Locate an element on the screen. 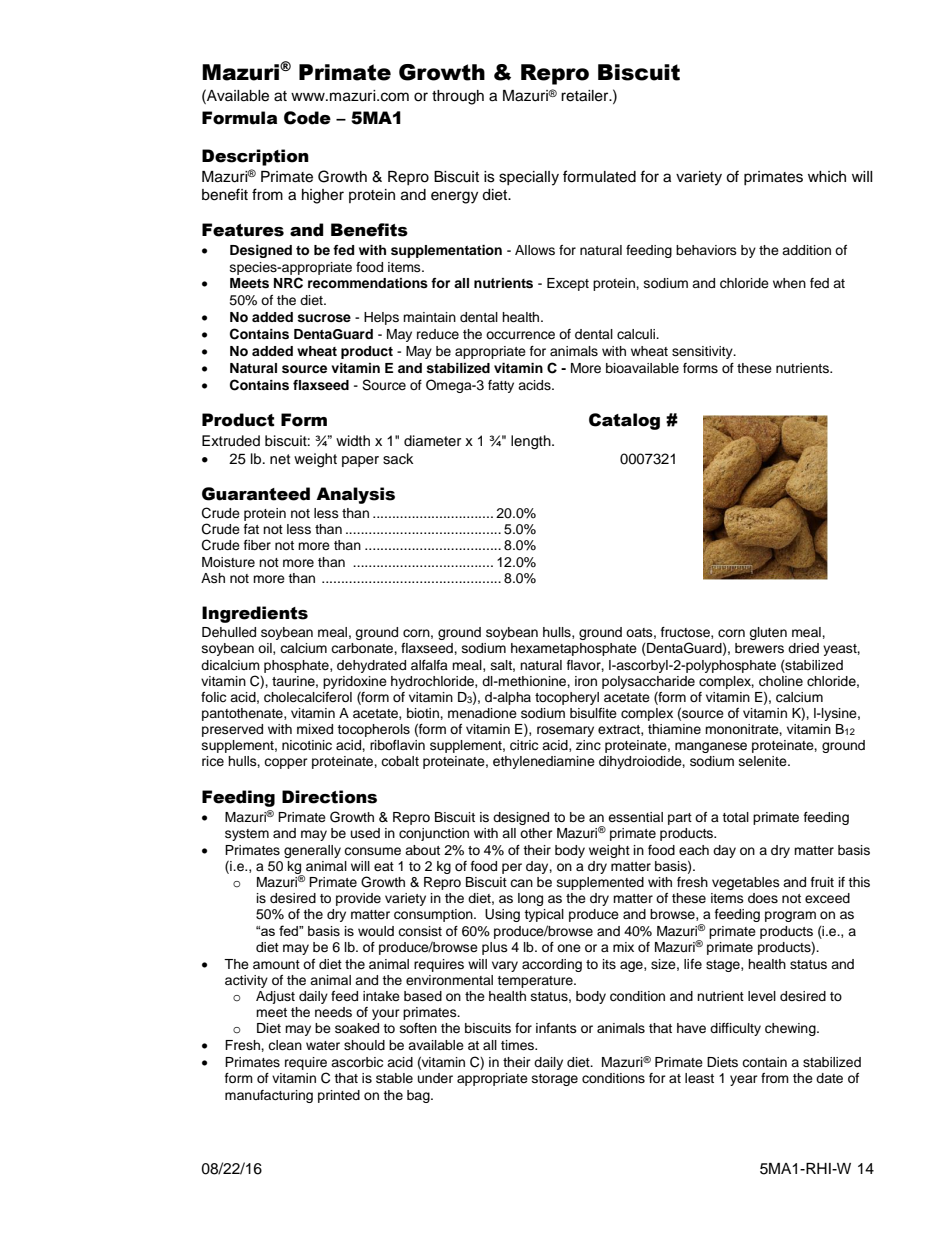  retailer is located at coordinates (586, 96).
